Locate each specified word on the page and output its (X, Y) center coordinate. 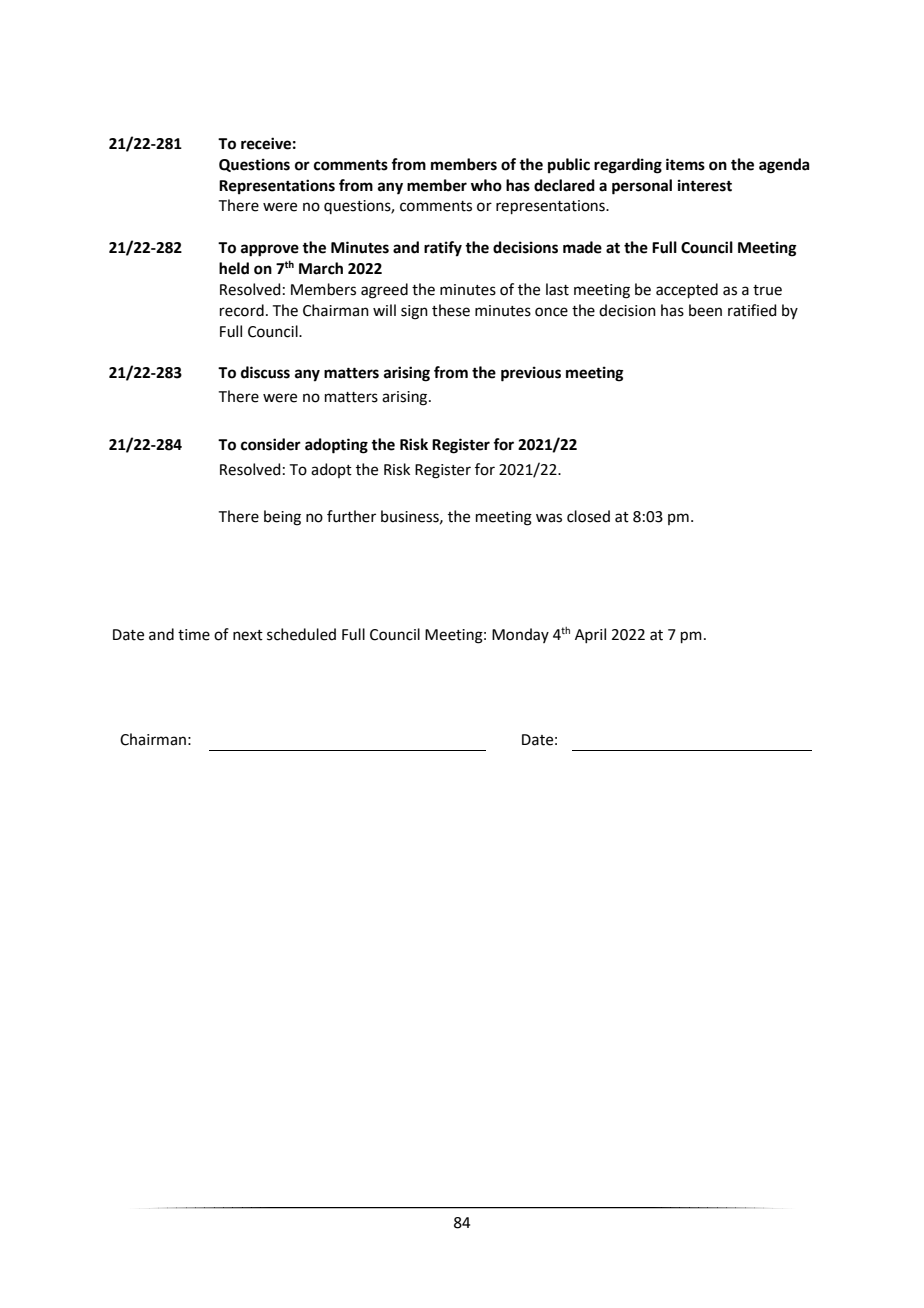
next (248, 635)
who (486, 185)
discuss (265, 372)
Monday (520, 635)
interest (705, 185)
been (705, 310)
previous (531, 374)
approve (270, 250)
